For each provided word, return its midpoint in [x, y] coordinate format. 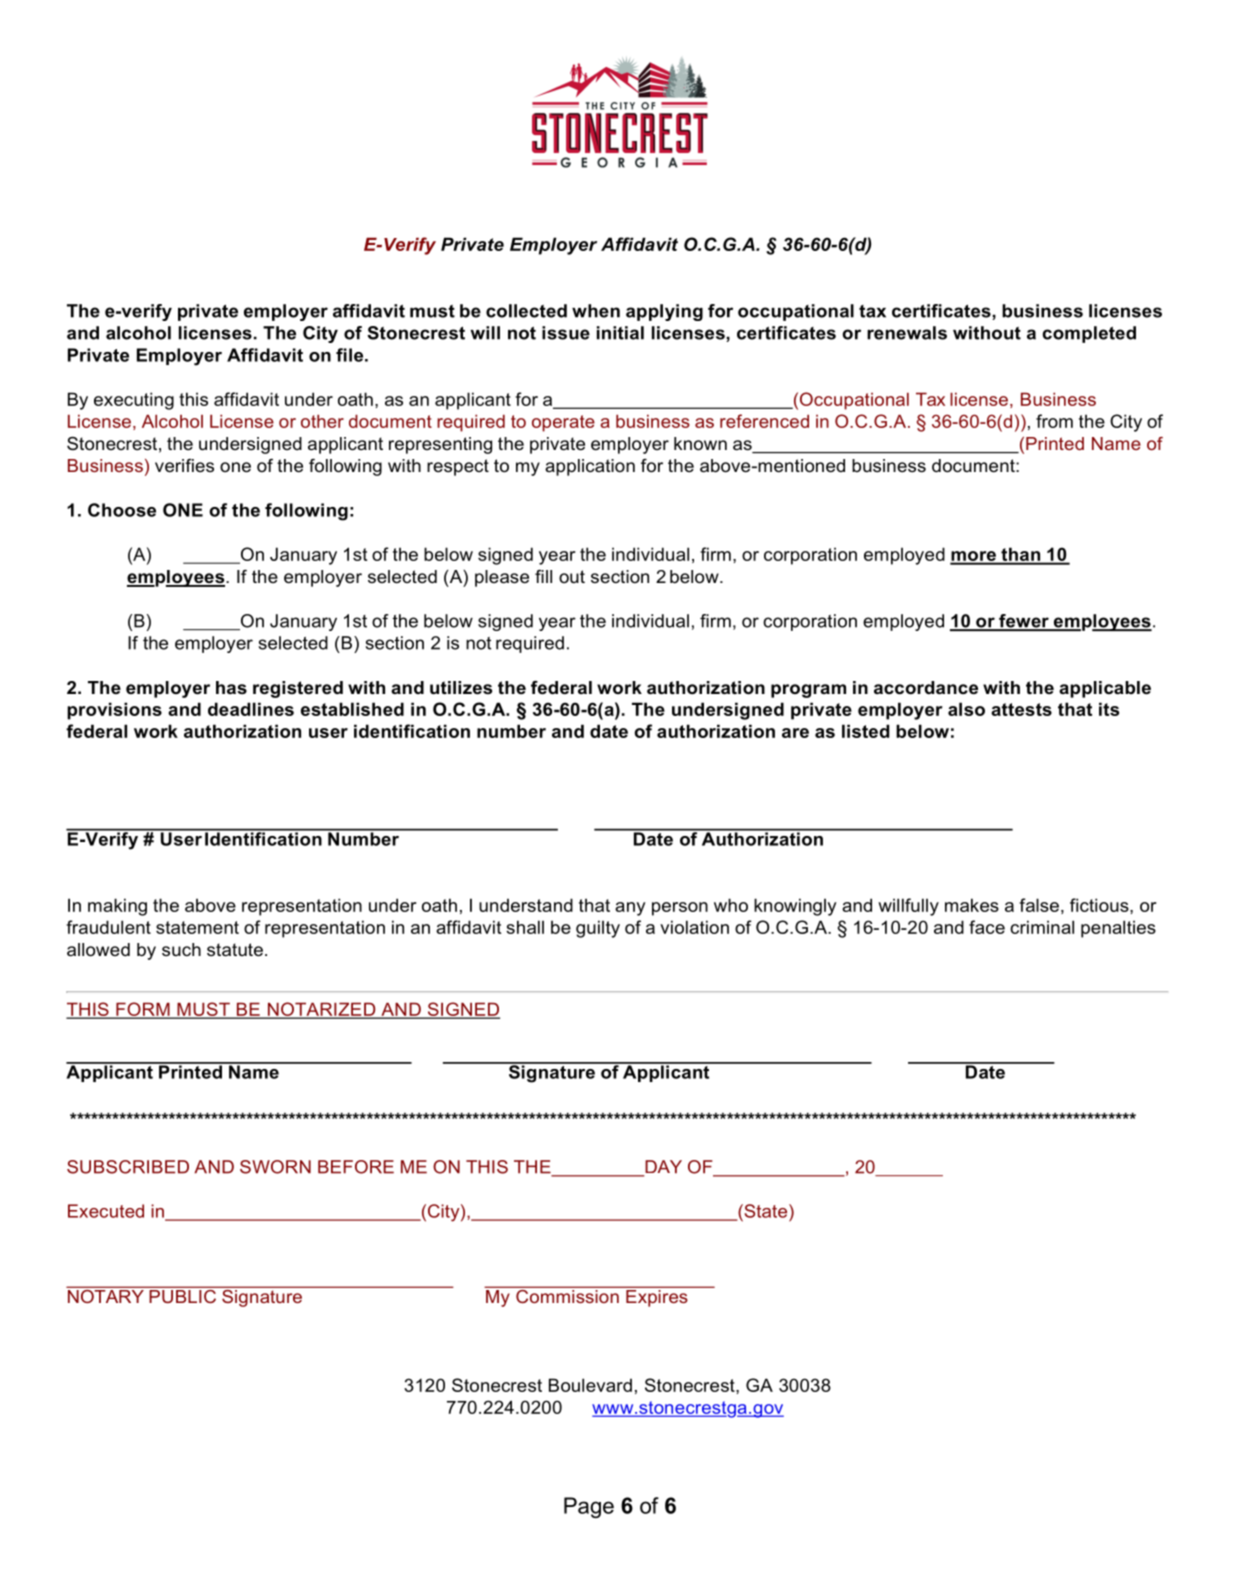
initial [620, 333]
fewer [1024, 622]
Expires [657, 1297]
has [231, 688]
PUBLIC [183, 1295]
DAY [662, 1168]
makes [972, 905]
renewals [907, 333]
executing [134, 401]
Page [589, 1507]
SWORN [275, 1167]
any [630, 909]
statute [235, 950]
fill [543, 576]
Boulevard [590, 1385]
